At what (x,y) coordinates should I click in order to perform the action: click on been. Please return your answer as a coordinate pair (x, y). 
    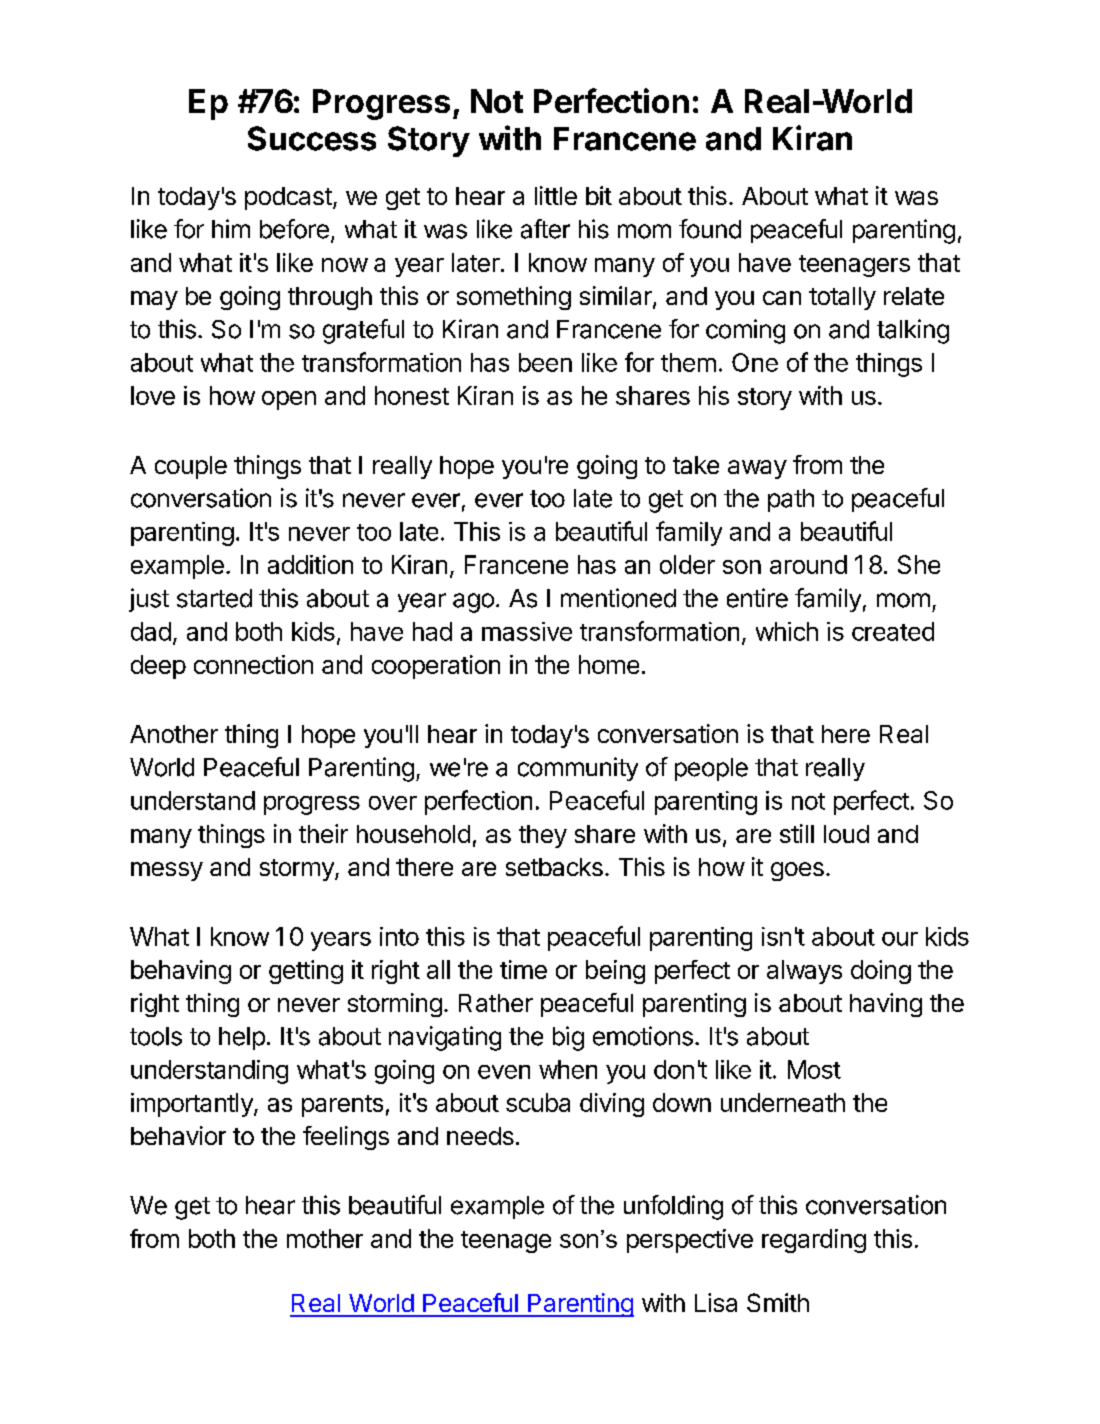
    Looking at the image, I should click on (545, 362).
